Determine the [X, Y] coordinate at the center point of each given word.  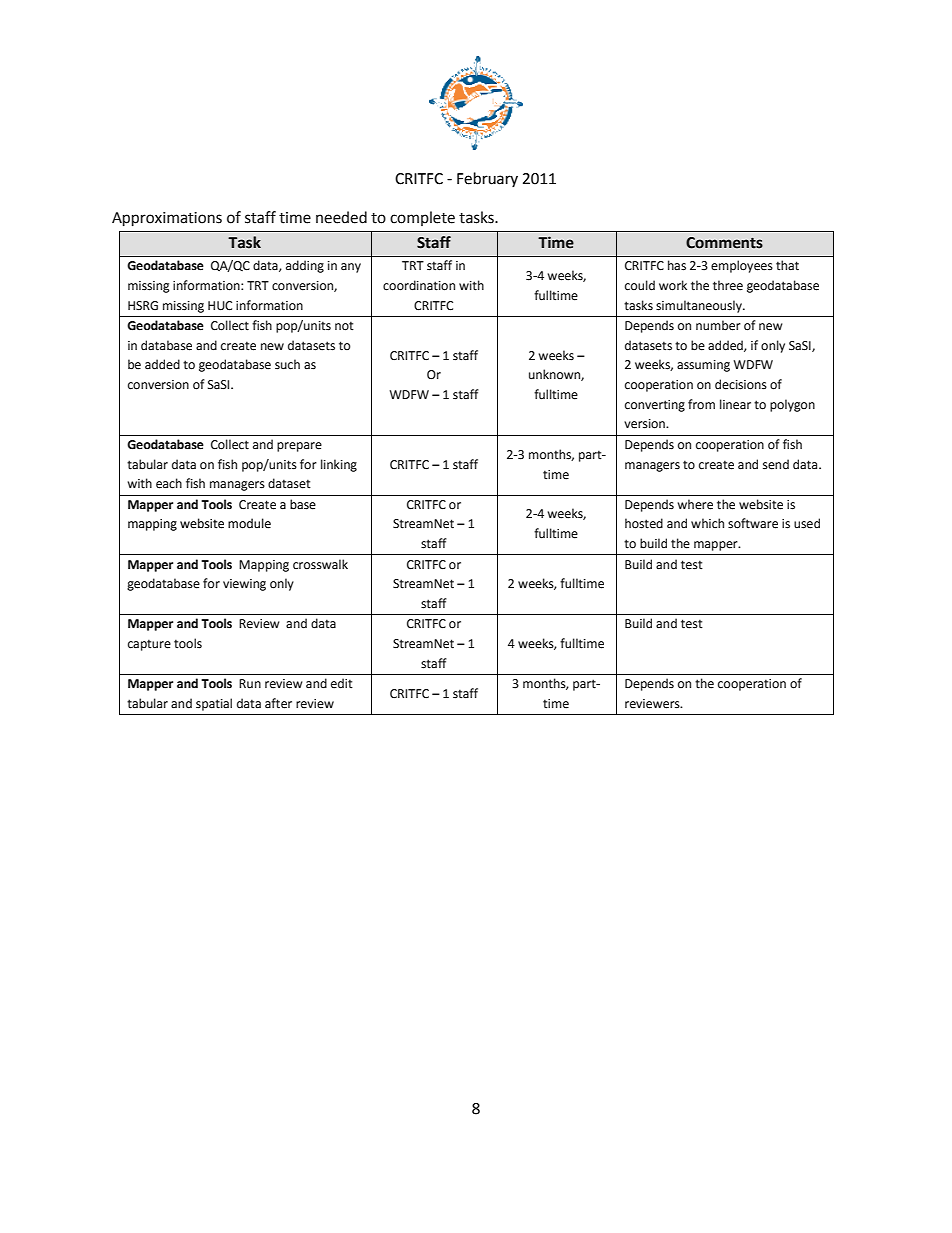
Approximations [167, 219]
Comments [724, 243]
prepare [299, 447]
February [487, 179]
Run [250, 684]
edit [342, 683]
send [776, 464]
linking [339, 465]
